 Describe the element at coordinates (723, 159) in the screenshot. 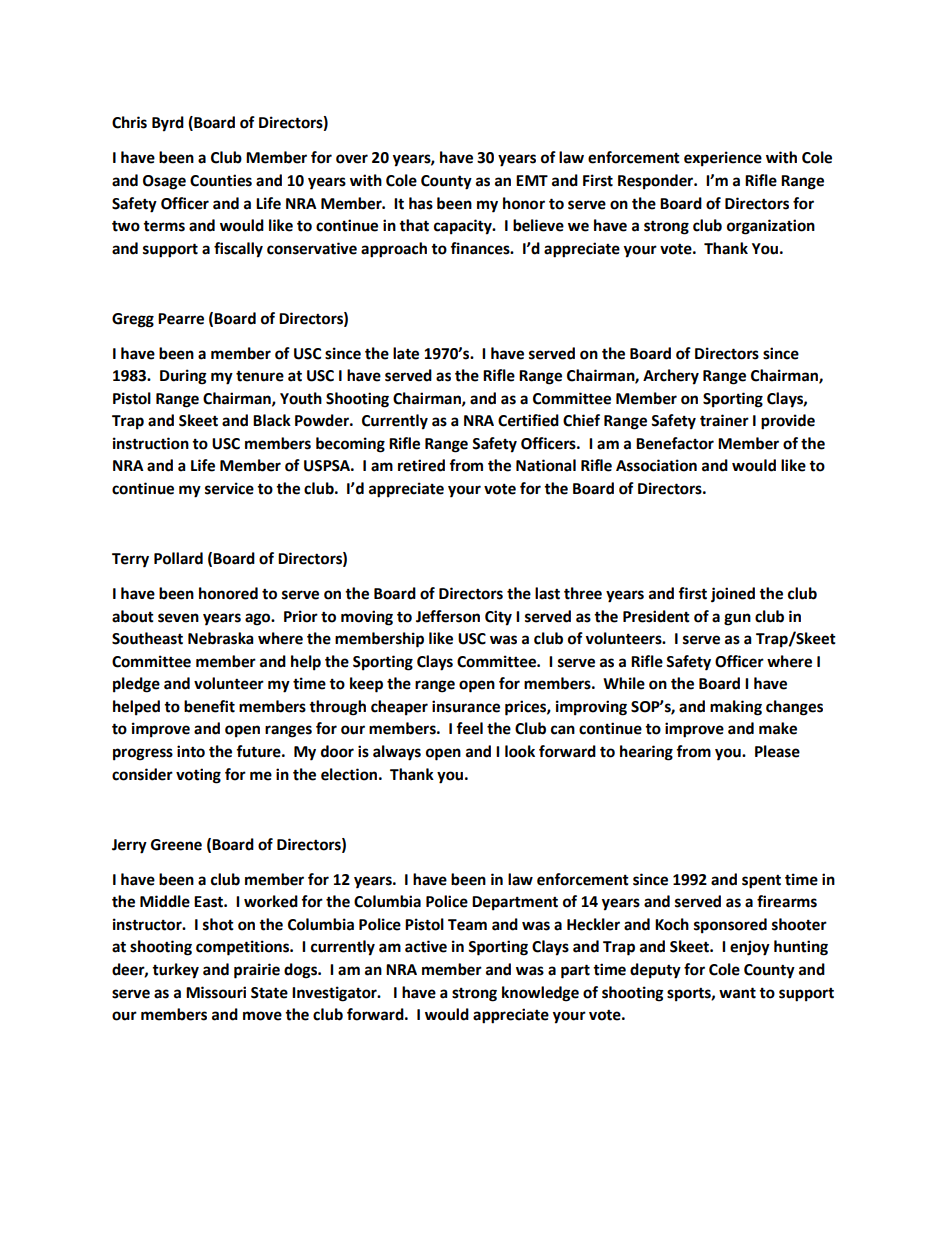

I see `experience` at that location.
